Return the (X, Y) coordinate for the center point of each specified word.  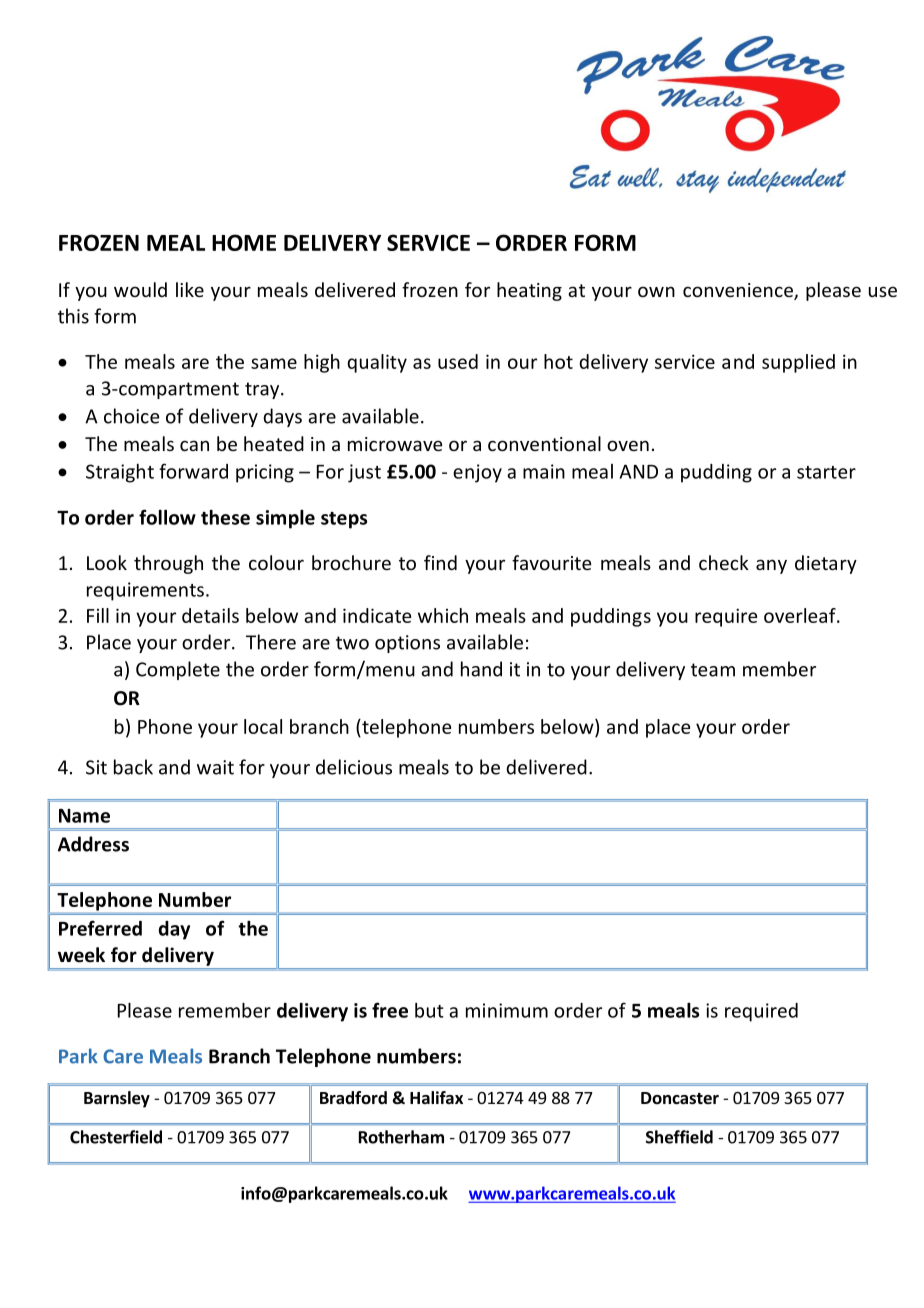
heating (529, 291)
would (140, 289)
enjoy (477, 473)
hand (481, 669)
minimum (507, 1010)
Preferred (100, 928)
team (713, 670)
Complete (178, 670)
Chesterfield (116, 1137)
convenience (739, 291)
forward (193, 471)
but (429, 1010)
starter (826, 472)
